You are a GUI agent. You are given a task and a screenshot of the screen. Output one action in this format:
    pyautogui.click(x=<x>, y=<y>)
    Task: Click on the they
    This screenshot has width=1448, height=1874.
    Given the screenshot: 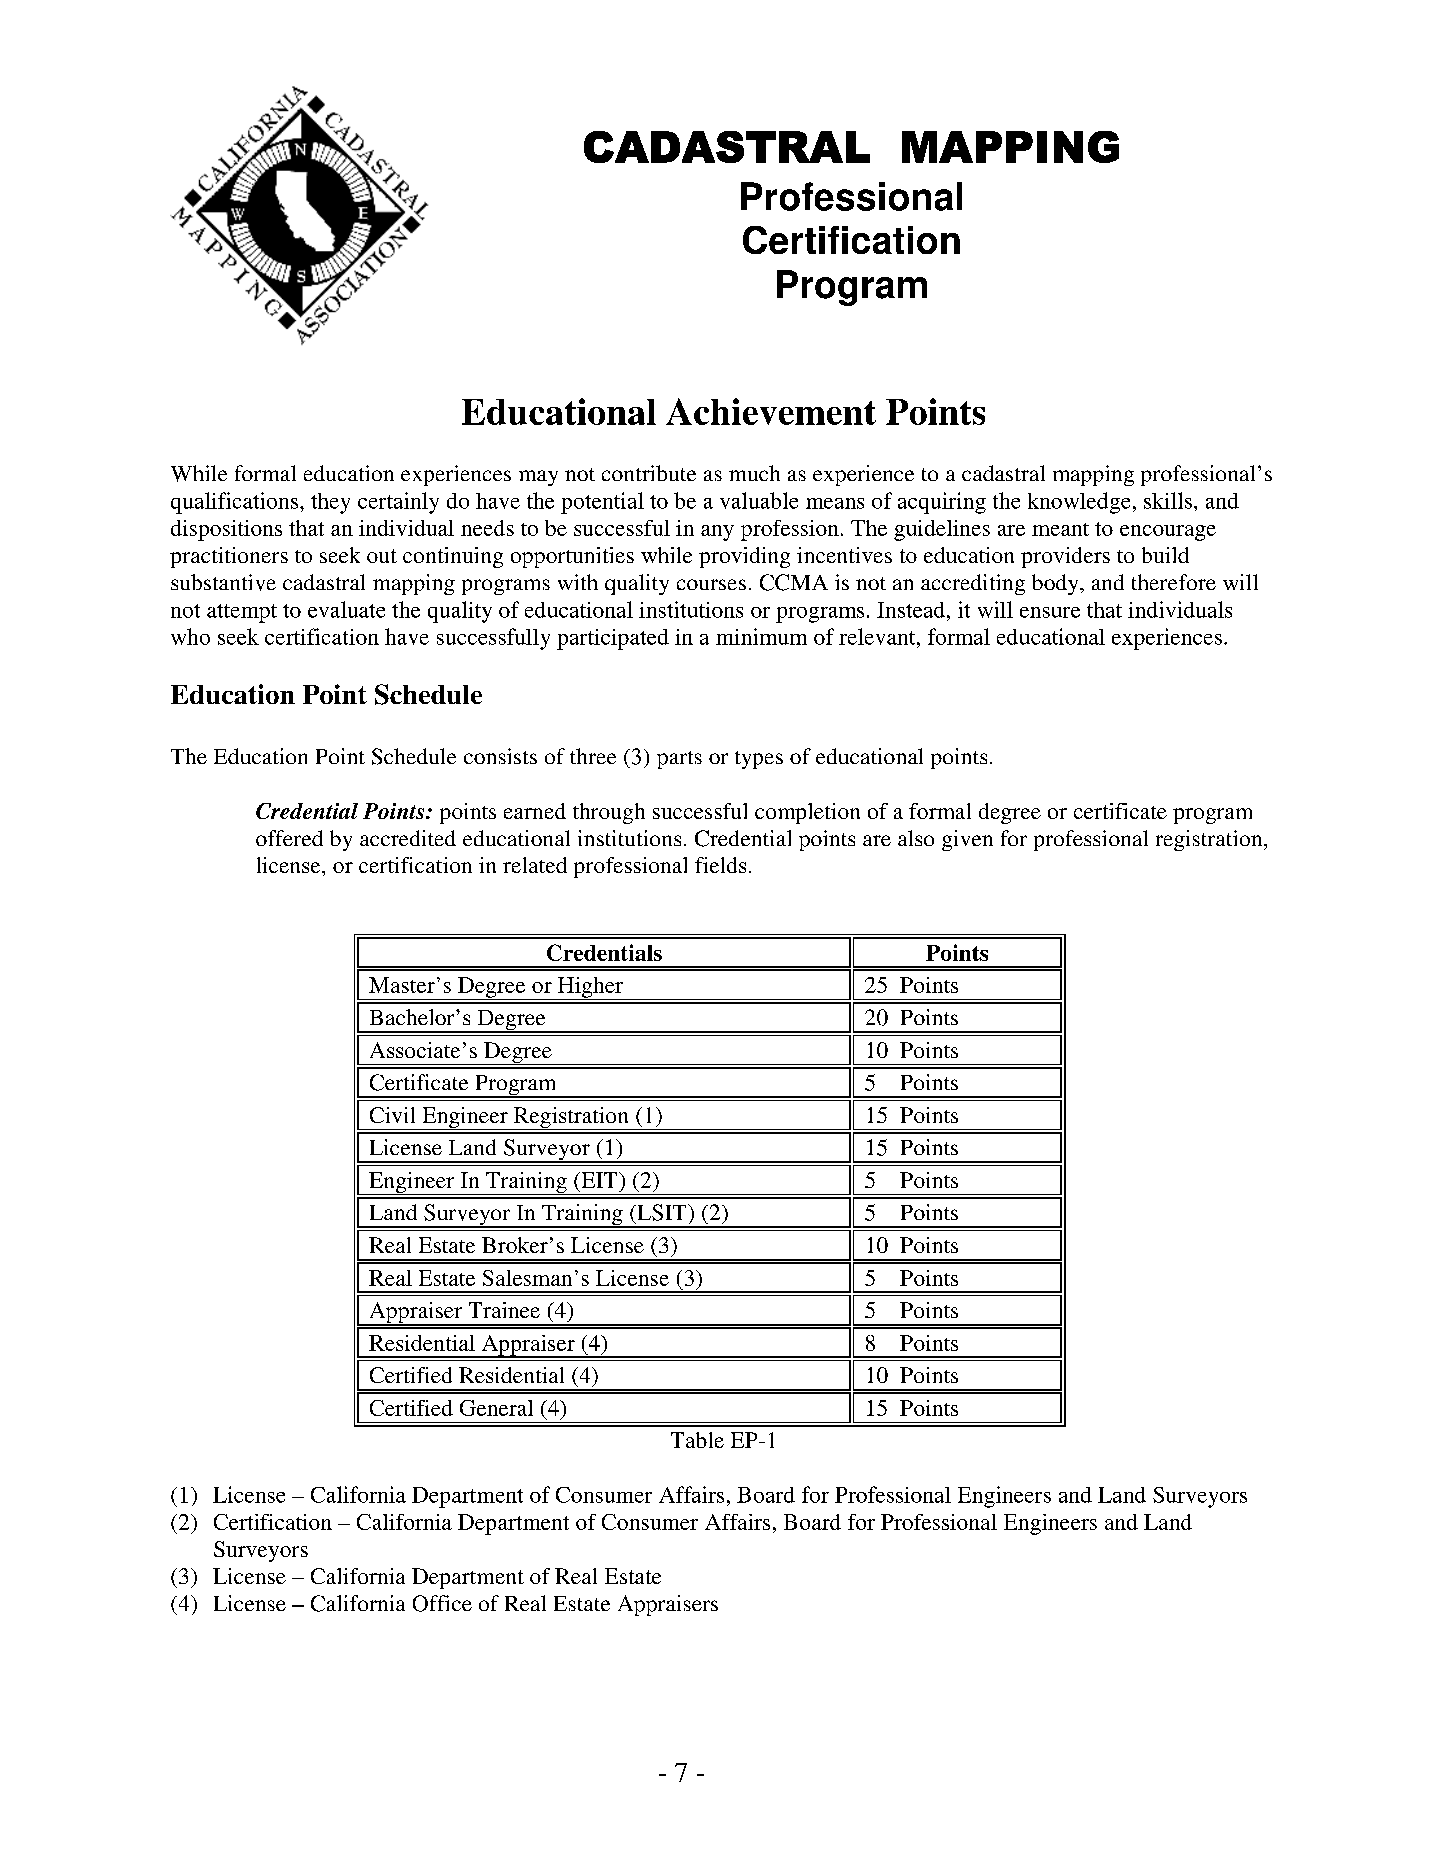 What is the action you would take?
    pyautogui.click(x=330, y=503)
